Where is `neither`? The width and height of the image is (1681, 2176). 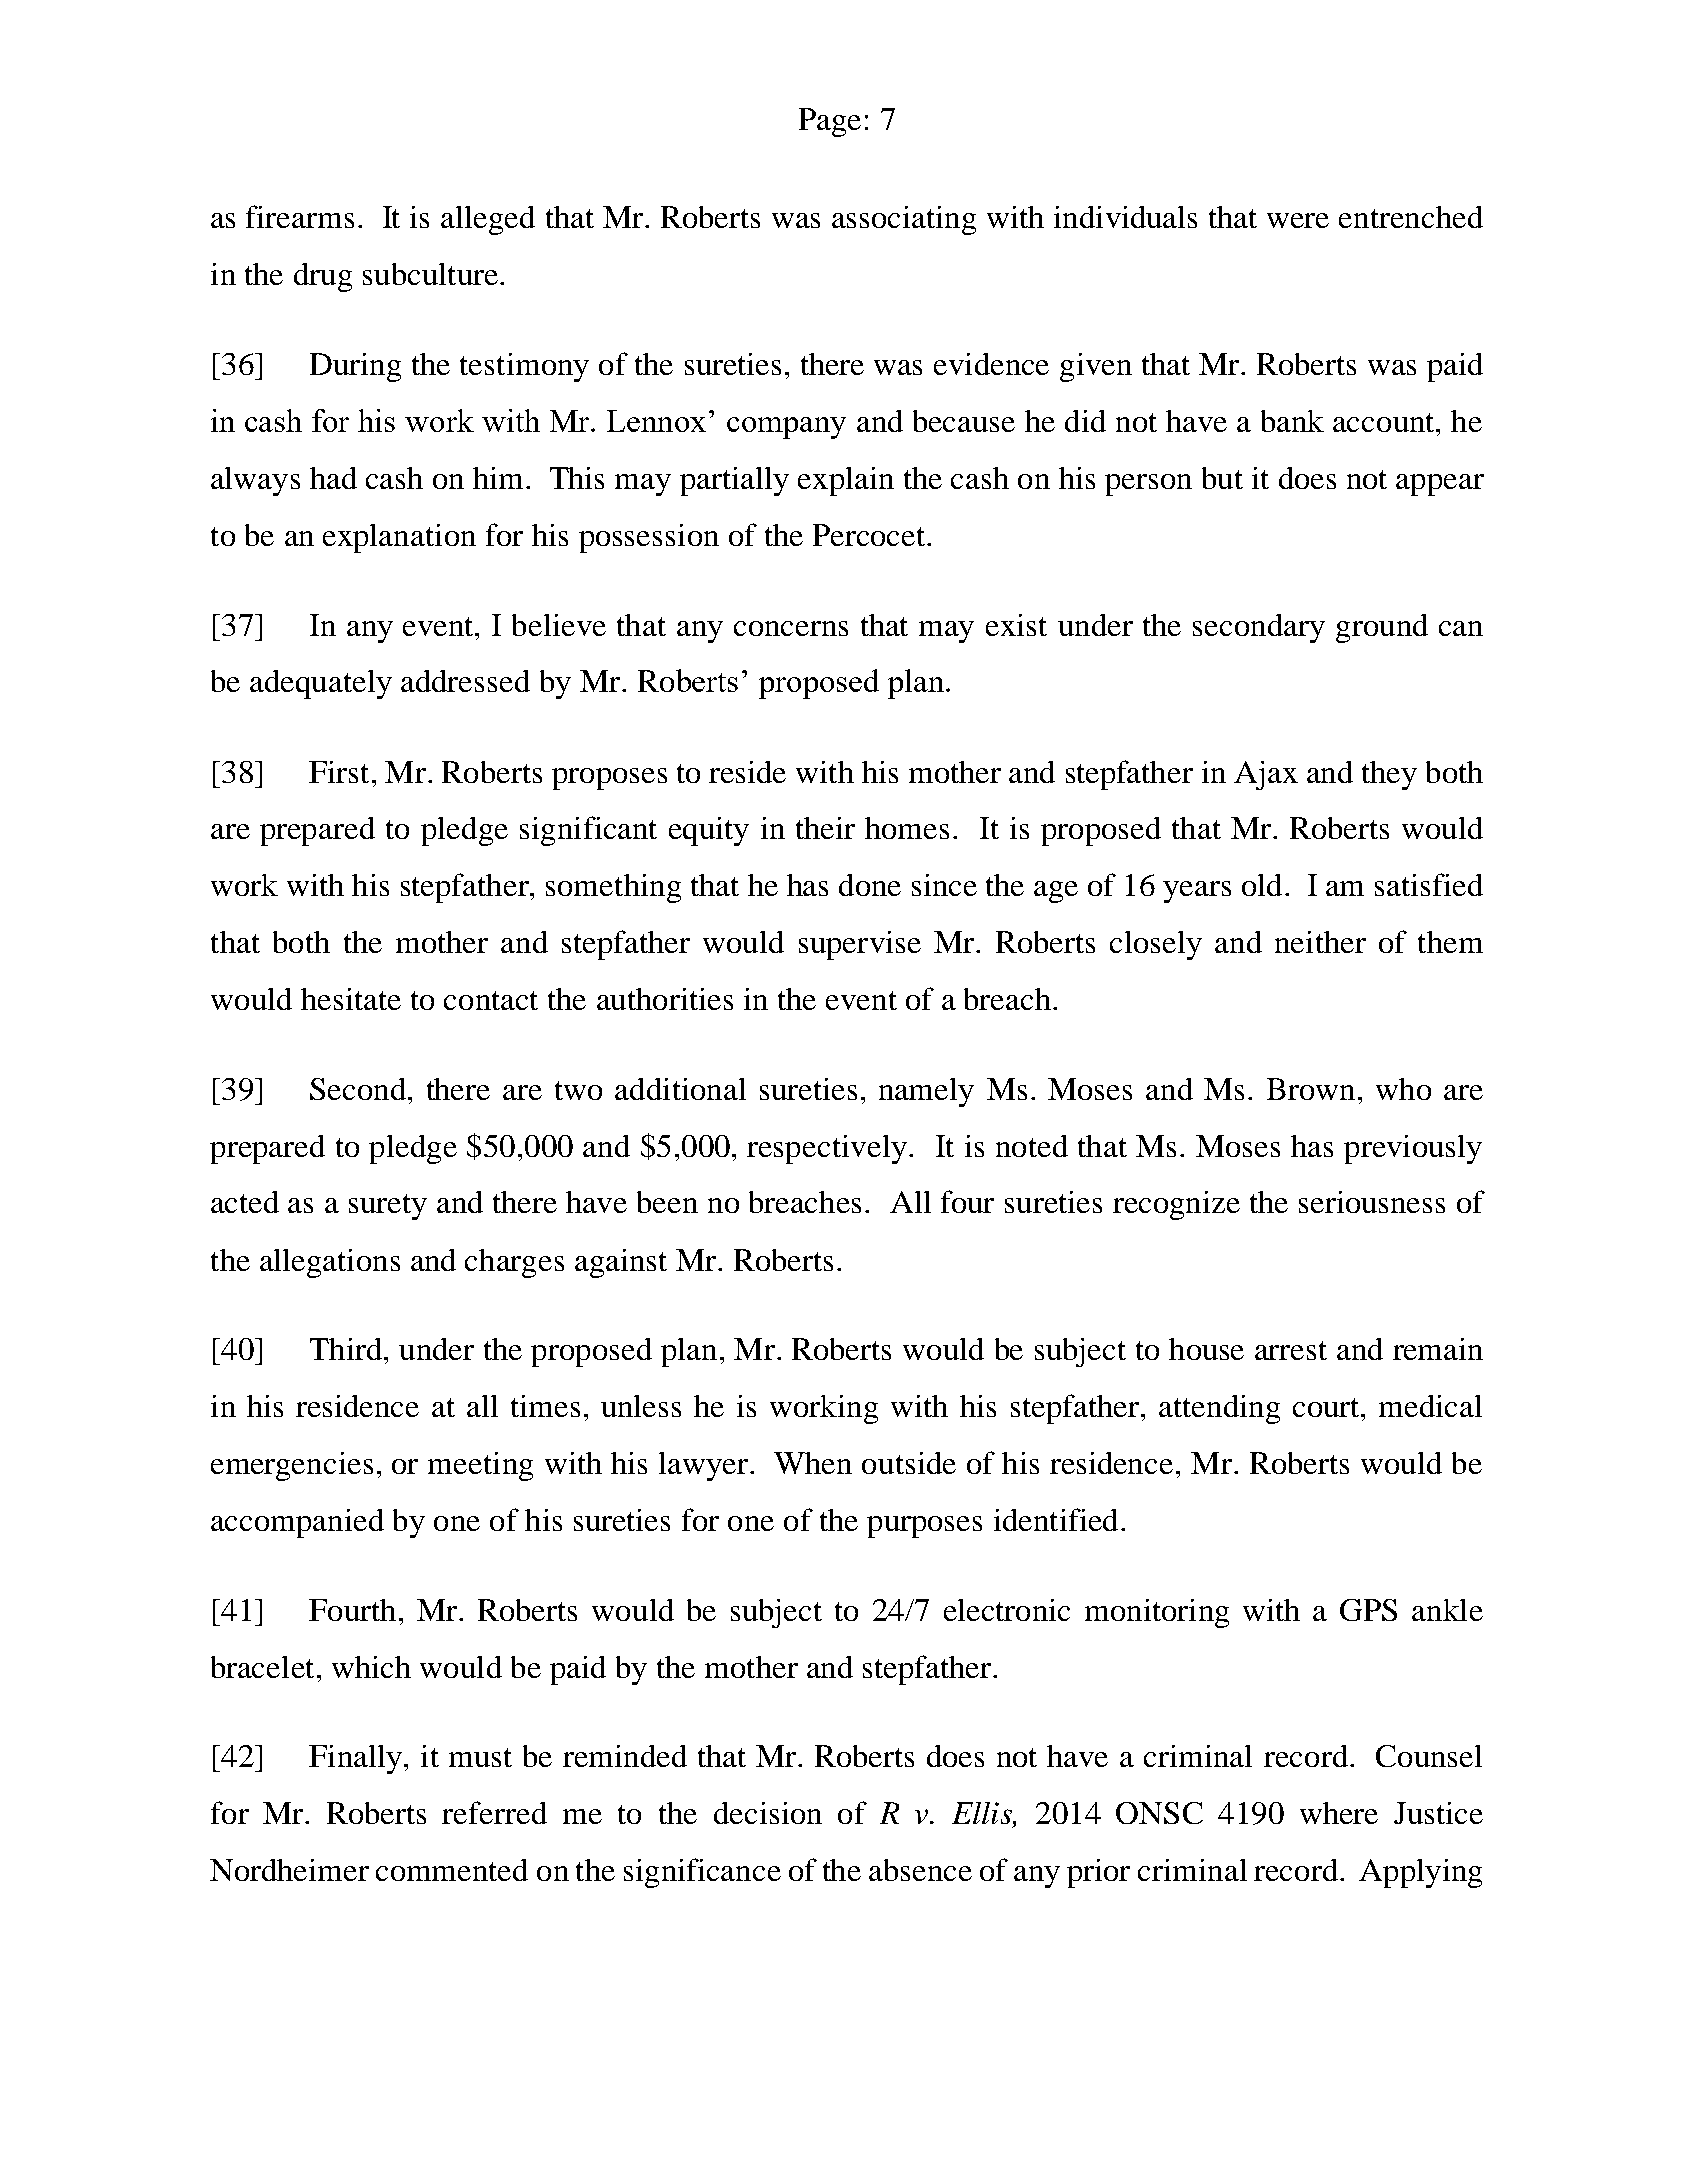 neither is located at coordinates (1320, 942).
